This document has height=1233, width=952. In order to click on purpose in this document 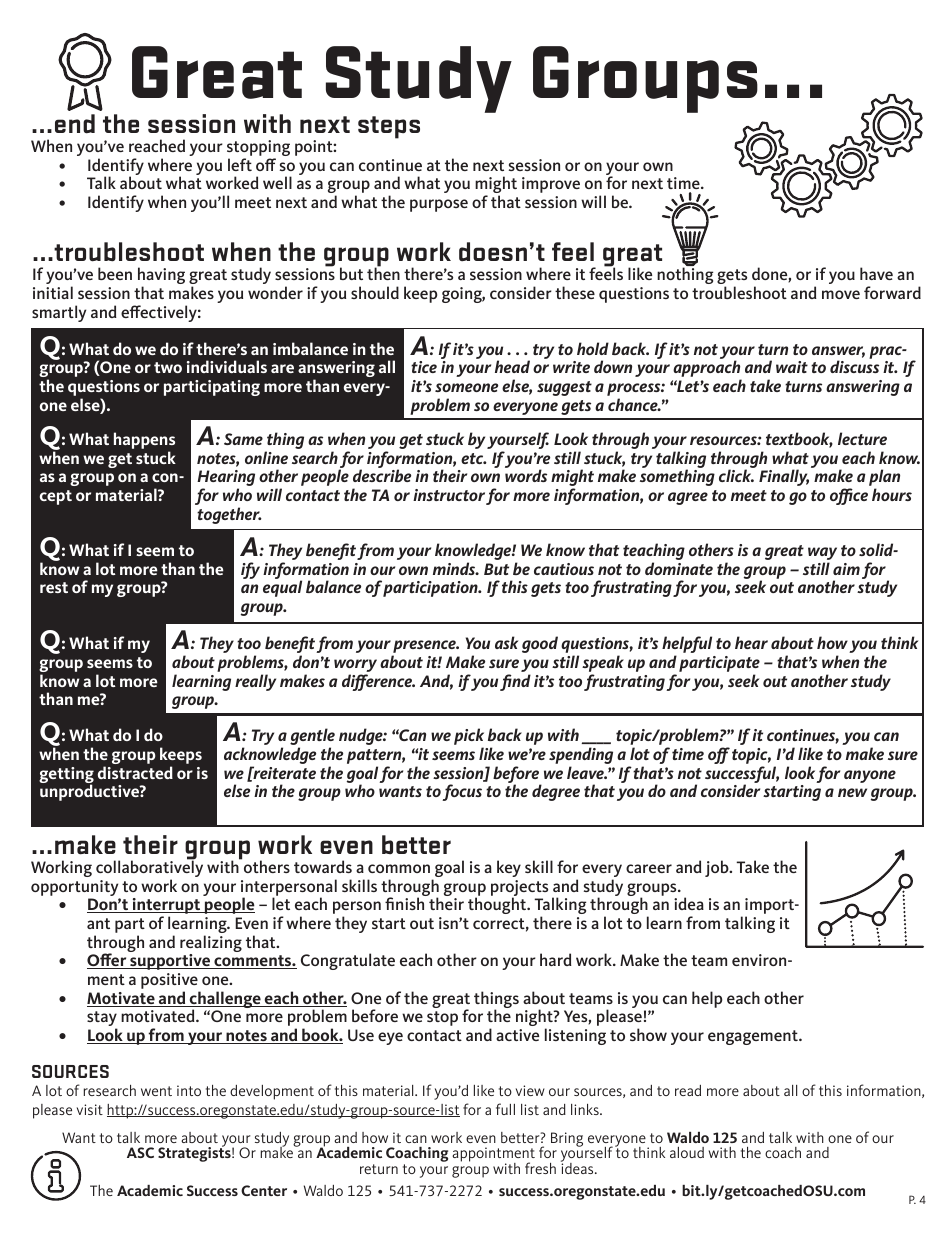, I will do `click(439, 205)`.
